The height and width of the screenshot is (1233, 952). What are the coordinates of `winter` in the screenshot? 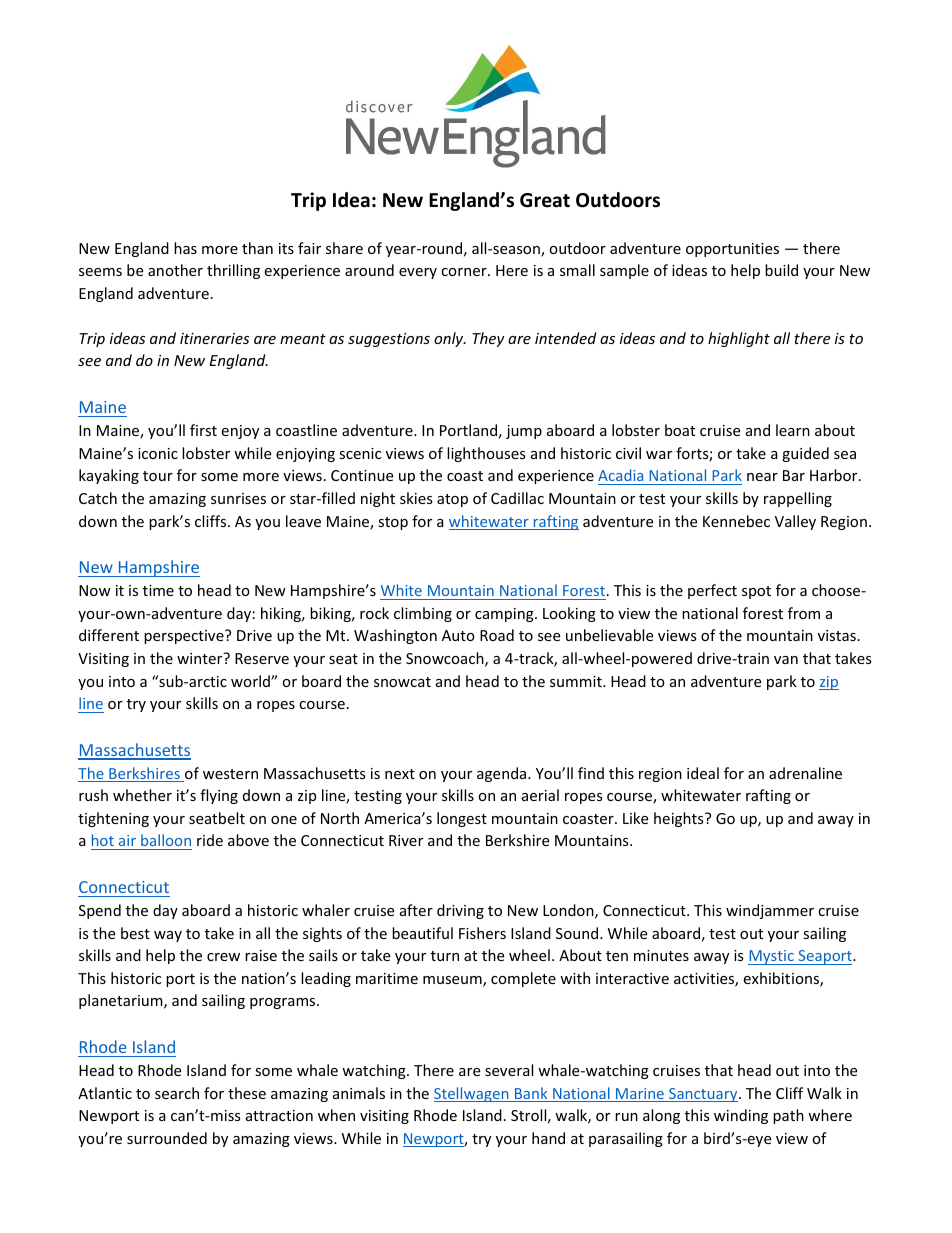 It's located at (201, 658).
